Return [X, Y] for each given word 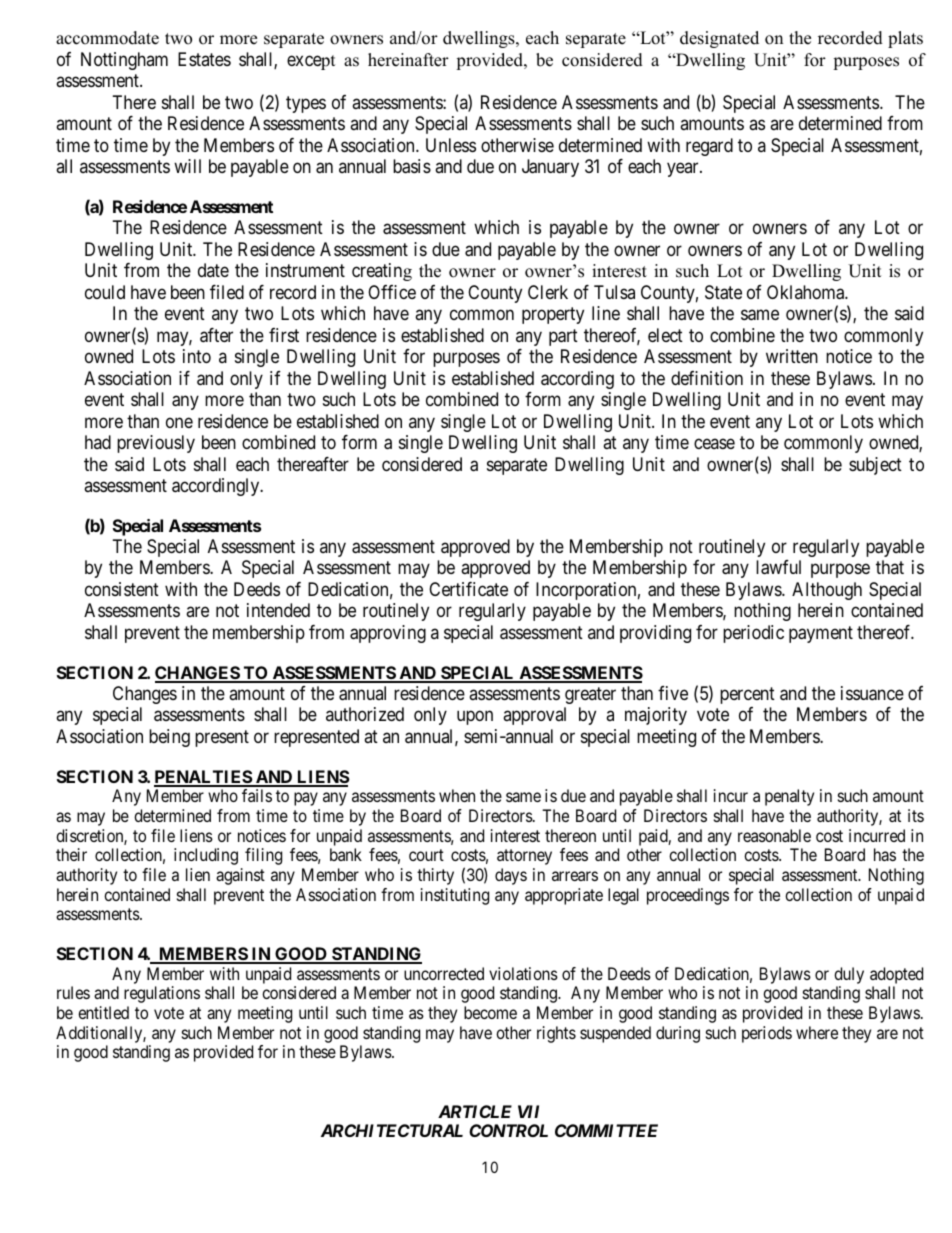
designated [719, 39]
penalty [789, 797]
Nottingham [124, 61]
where [817, 1032]
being [169, 738]
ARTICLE [475, 1111]
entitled [103, 1012]
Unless [451, 145]
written [792, 356]
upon [475, 718]
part [563, 337]
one [179, 422]
